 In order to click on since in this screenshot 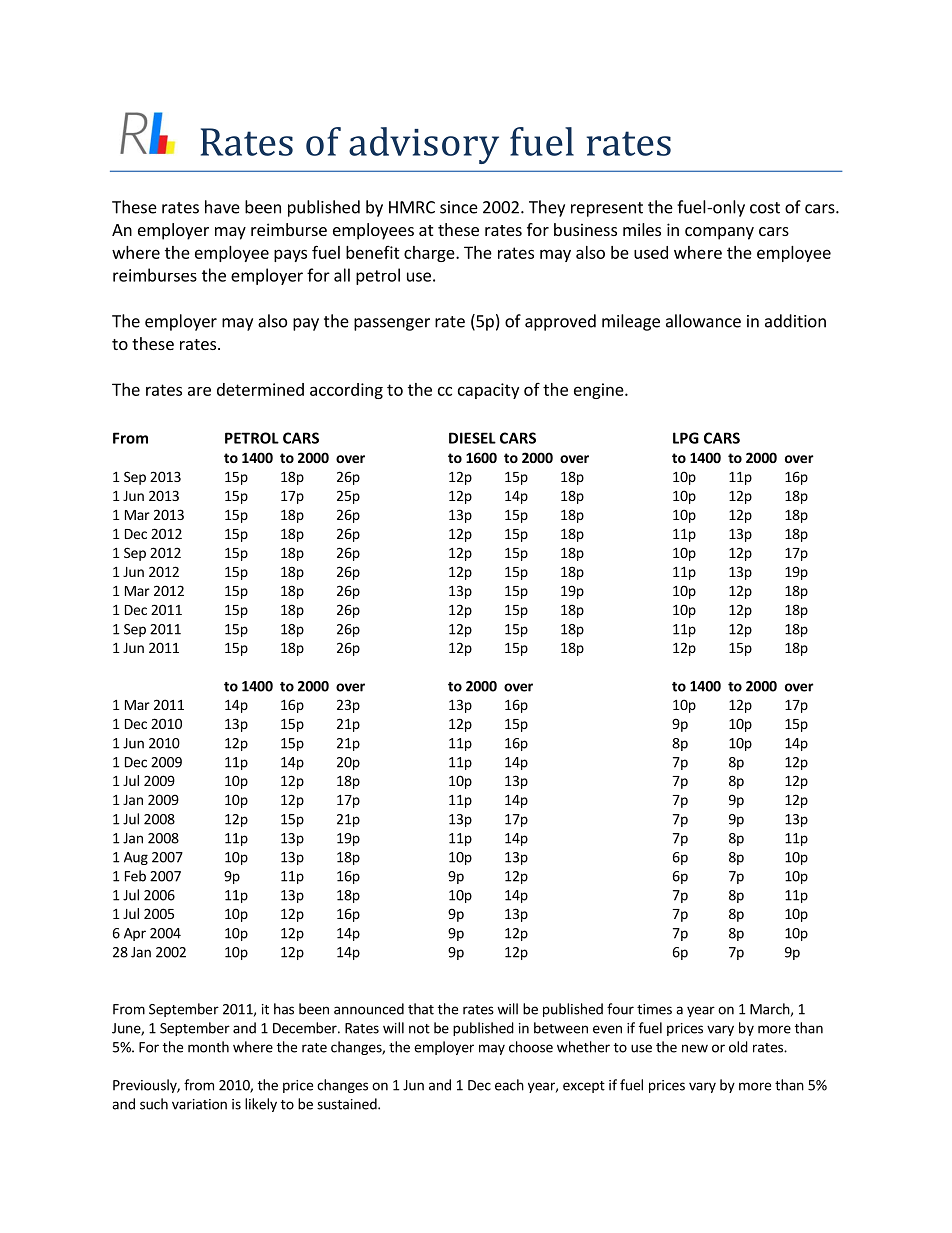, I will do `click(459, 207)`.
